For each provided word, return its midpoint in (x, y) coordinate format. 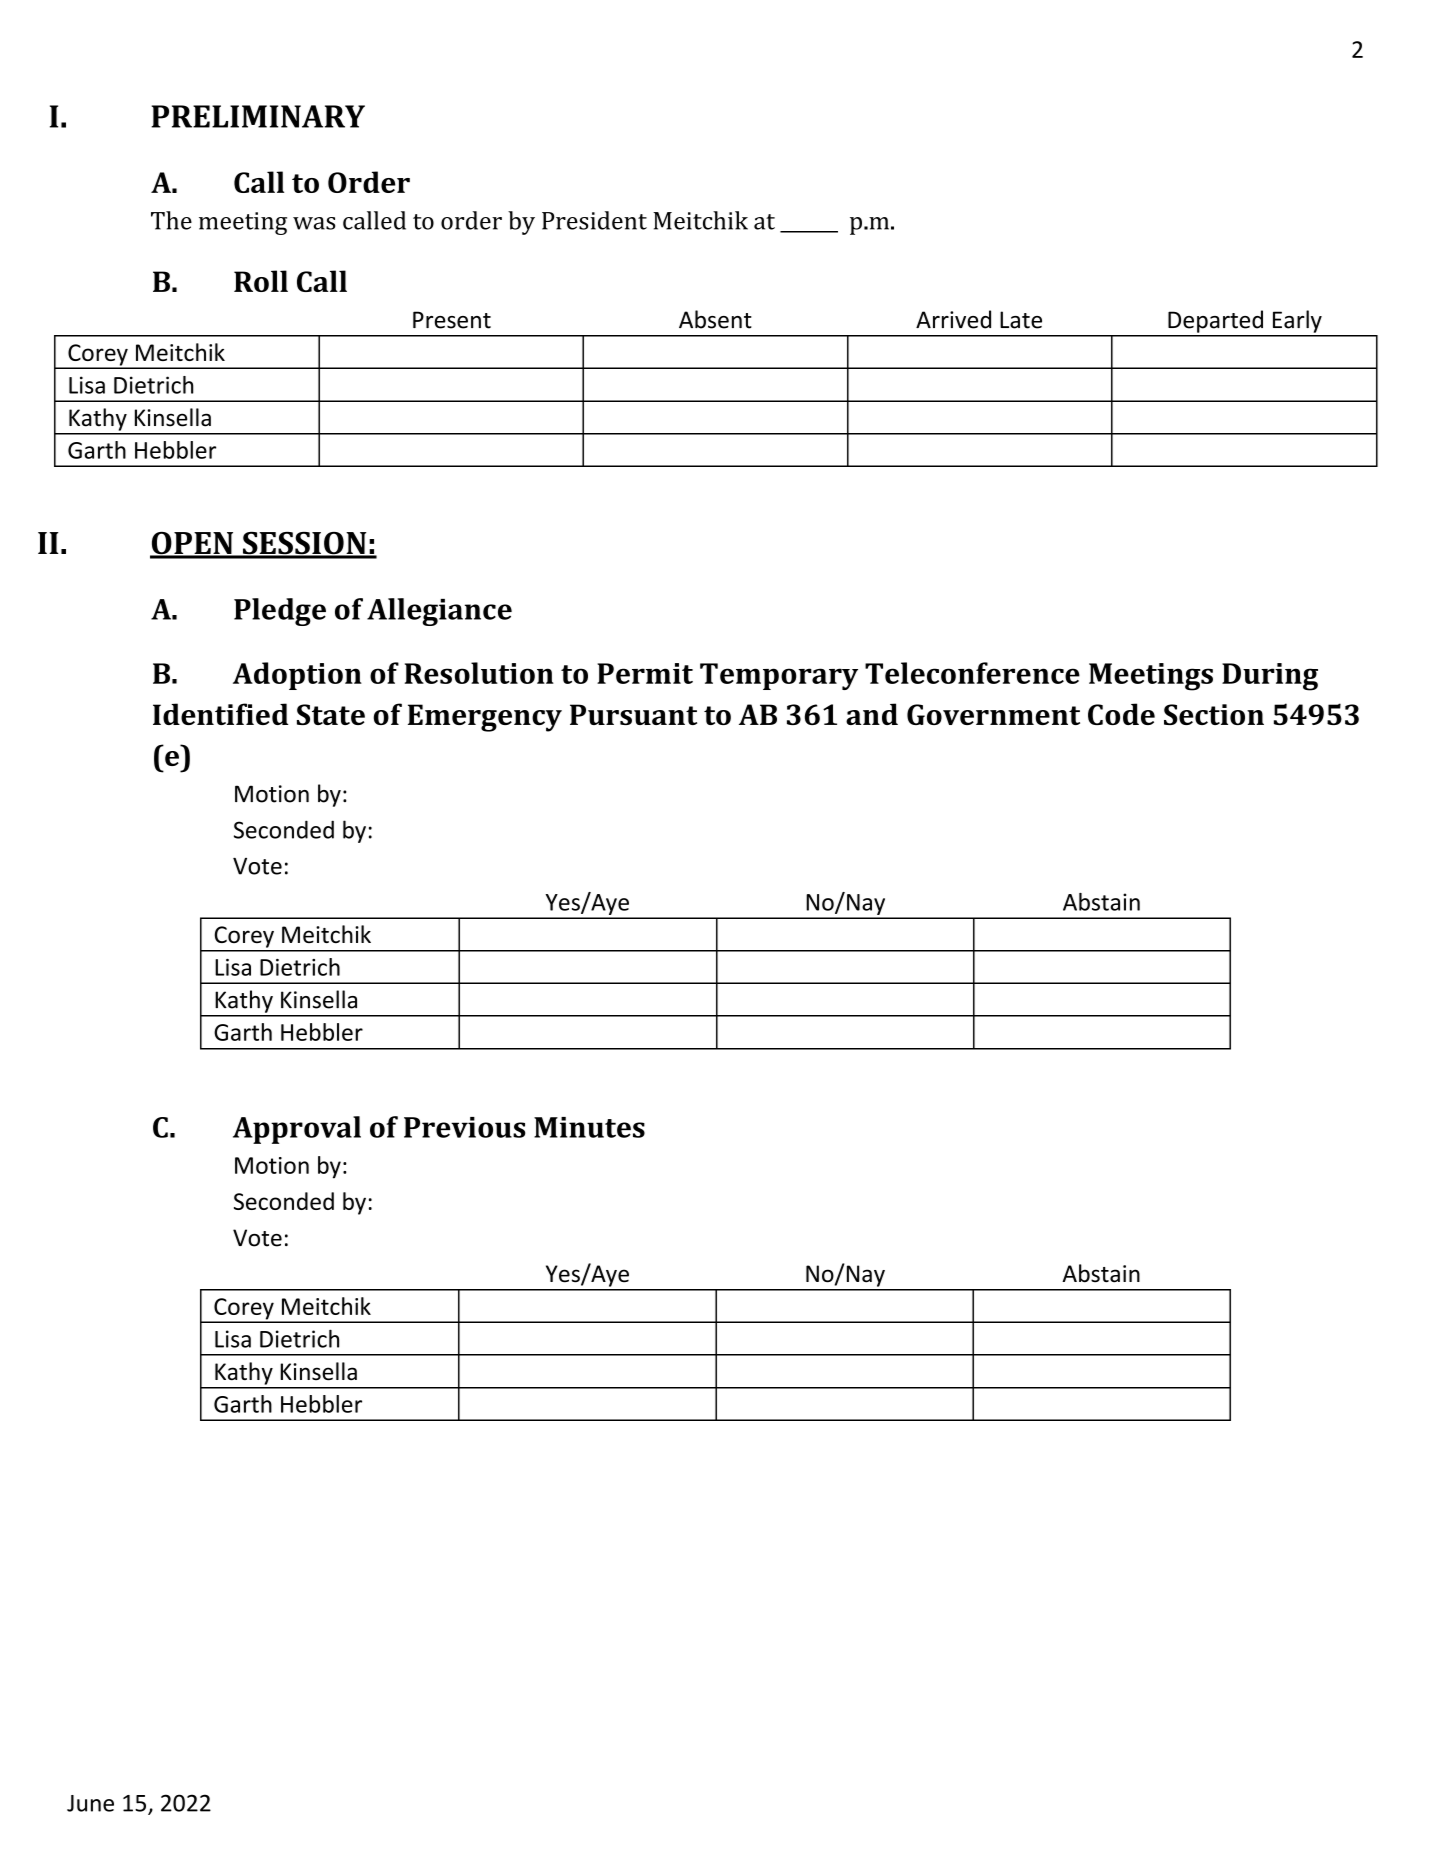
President (594, 220)
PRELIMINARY (258, 116)
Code (1121, 714)
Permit (645, 673)
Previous (465, 1127)
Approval (297, 1130)
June (90, 1803)
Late (1021, 320)
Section (1214, 714)
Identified (220, 714)
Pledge (280, 612)
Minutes (589, 1127)
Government (993, 714)
